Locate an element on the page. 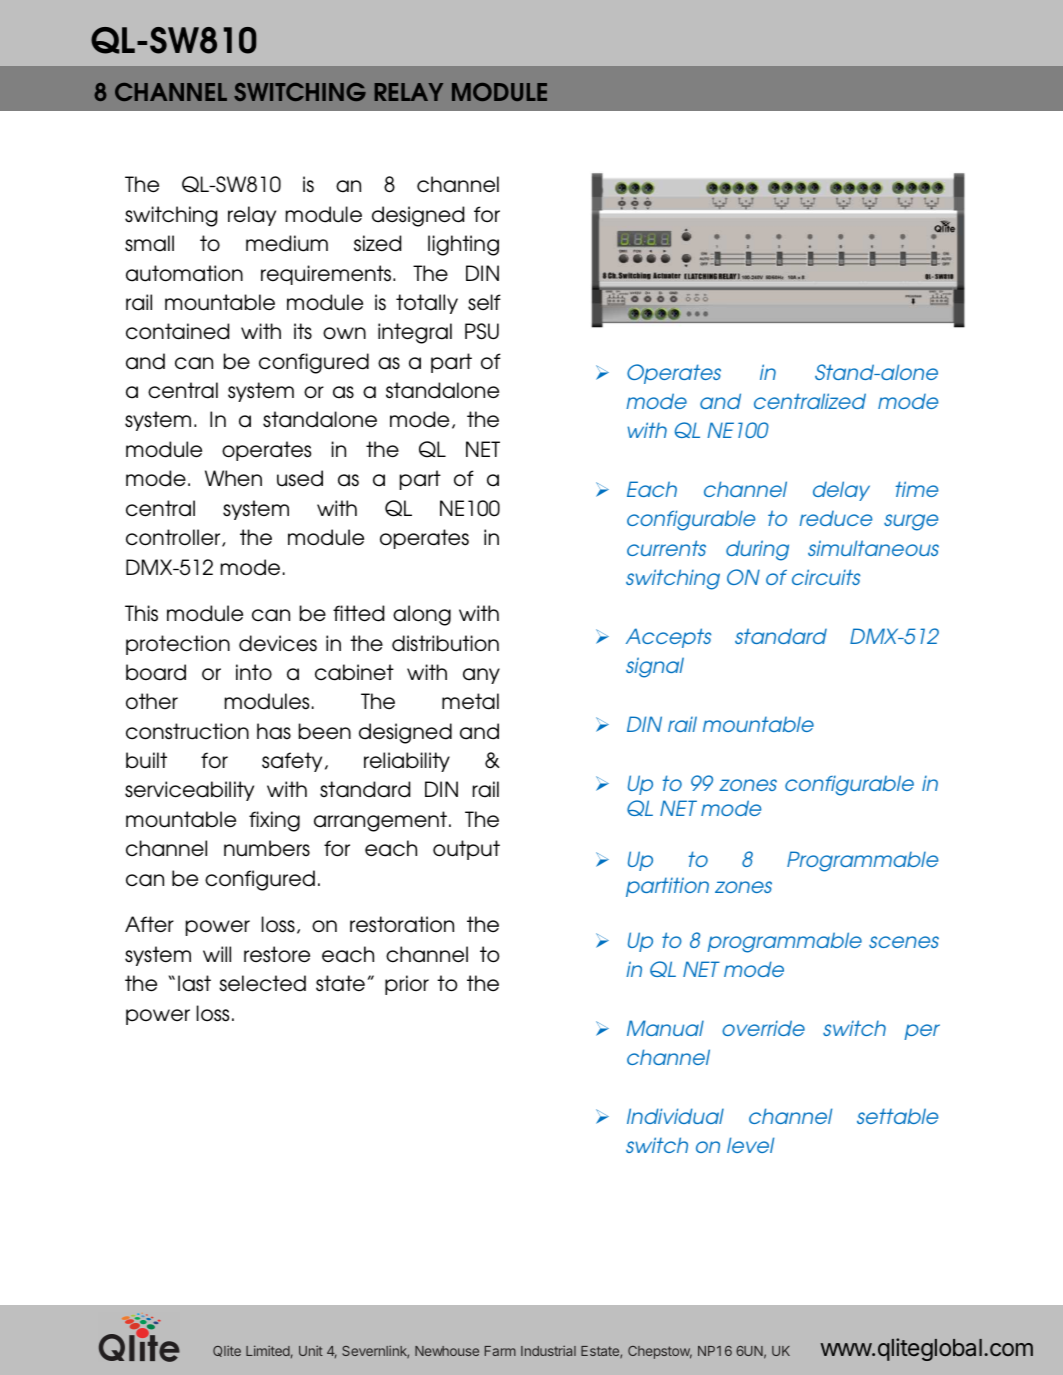 The height and width of the image is (1375, 1063). Industrial is located at coordinates (548, 1350).
